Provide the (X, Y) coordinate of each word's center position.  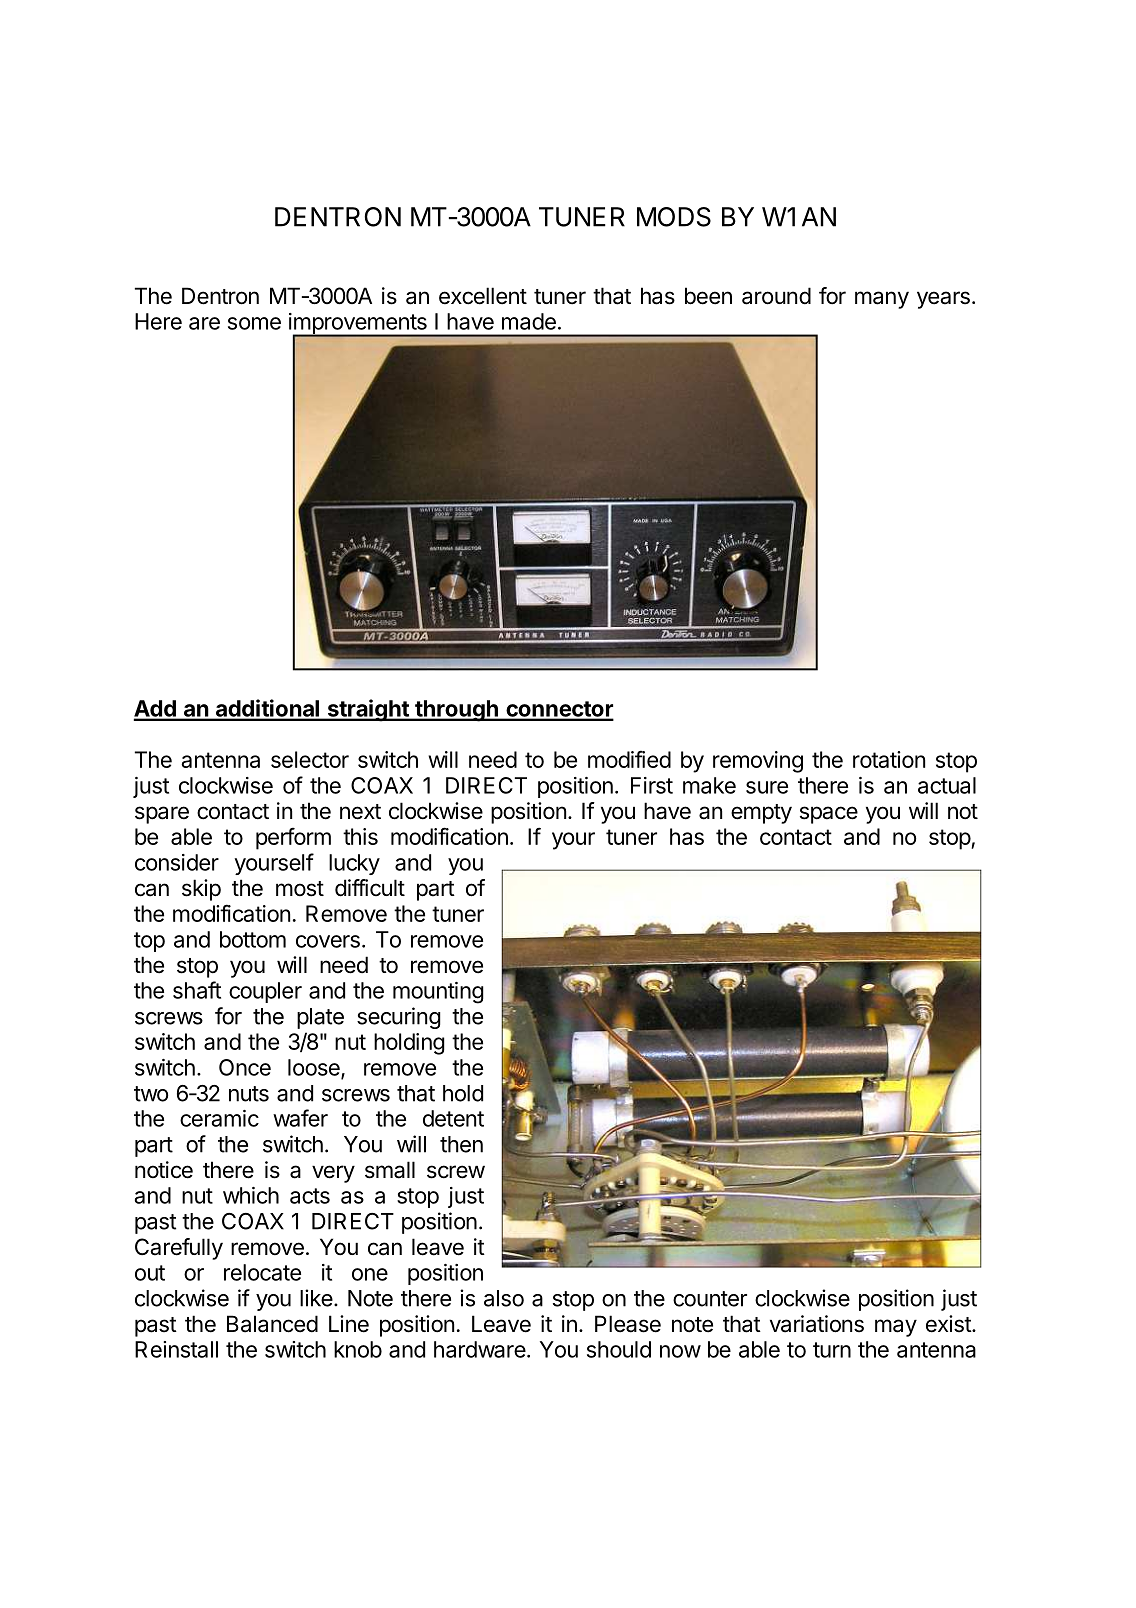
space (829, 815)
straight (368, 710)
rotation (889, 759)
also (504, 1298)
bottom (253, 939)
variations (817, 1324)
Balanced (272, 1324)
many (882, 300)
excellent (483, 296)
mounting (438, 993)
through (456, 711)
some (254, 323)
